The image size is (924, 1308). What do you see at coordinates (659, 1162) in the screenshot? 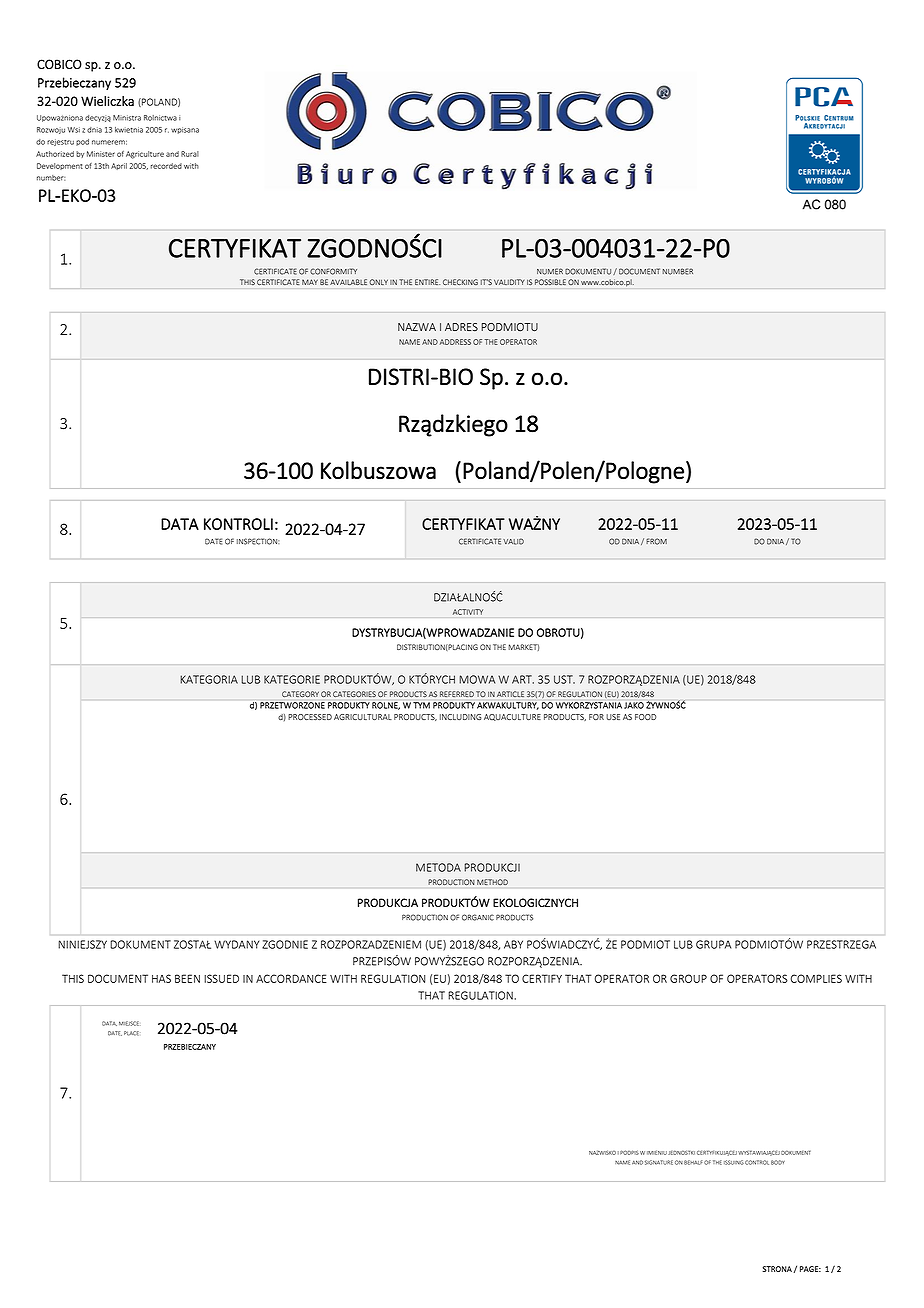
I see `SIGNATURE` at bounding box center [659, 1162].
